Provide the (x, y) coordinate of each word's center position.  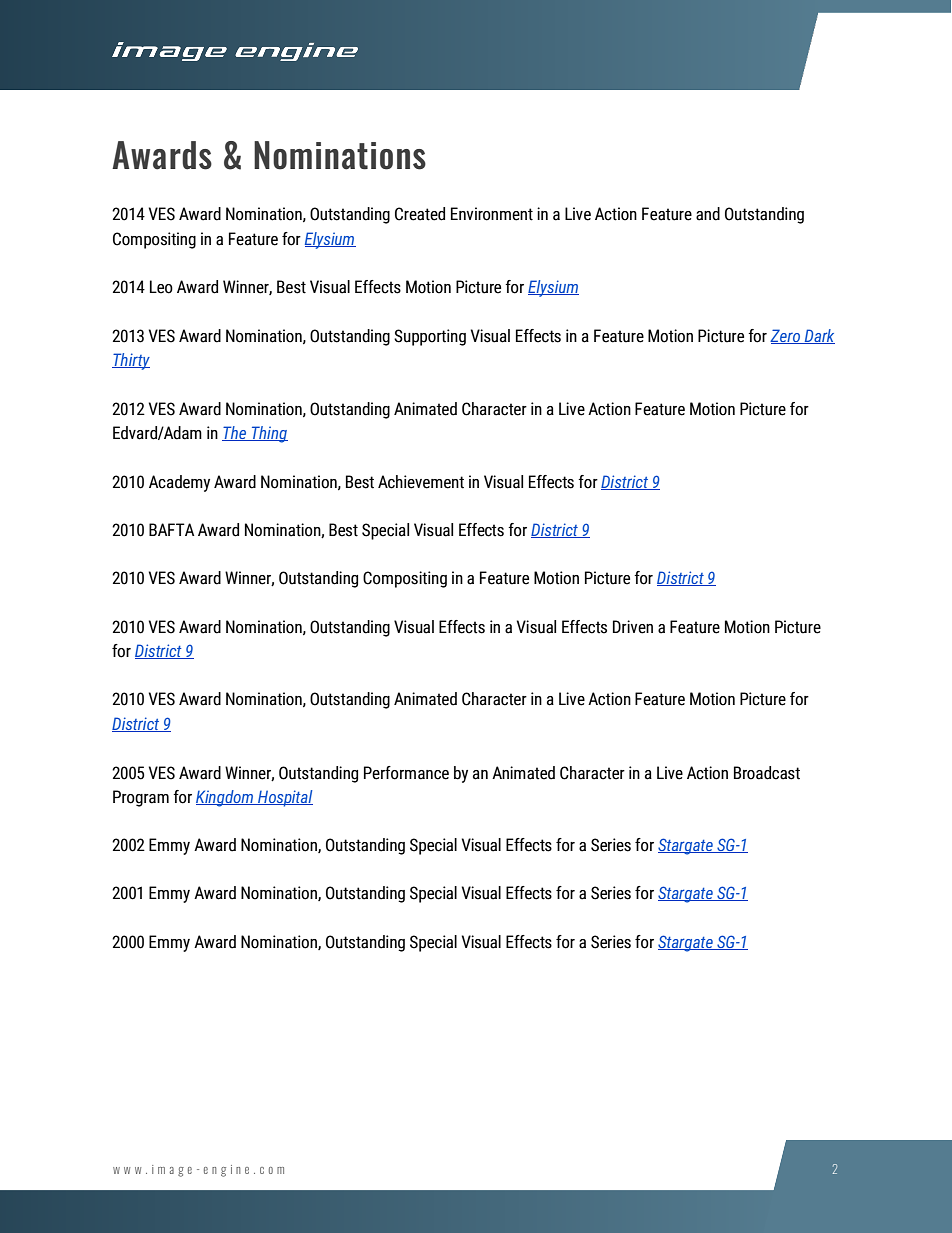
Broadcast (767, 773)
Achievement (421, 482)
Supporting (430, 337)
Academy (179, 483)
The (235, 433)
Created (420, 214)
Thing (269, 434)
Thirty (131, 361)
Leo (161, 287)
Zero (786, 336)
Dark (818, 336)
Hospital (284, 798)
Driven (633, 627)
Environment (492, 214)
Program (141, 798)
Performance (406, 773)
